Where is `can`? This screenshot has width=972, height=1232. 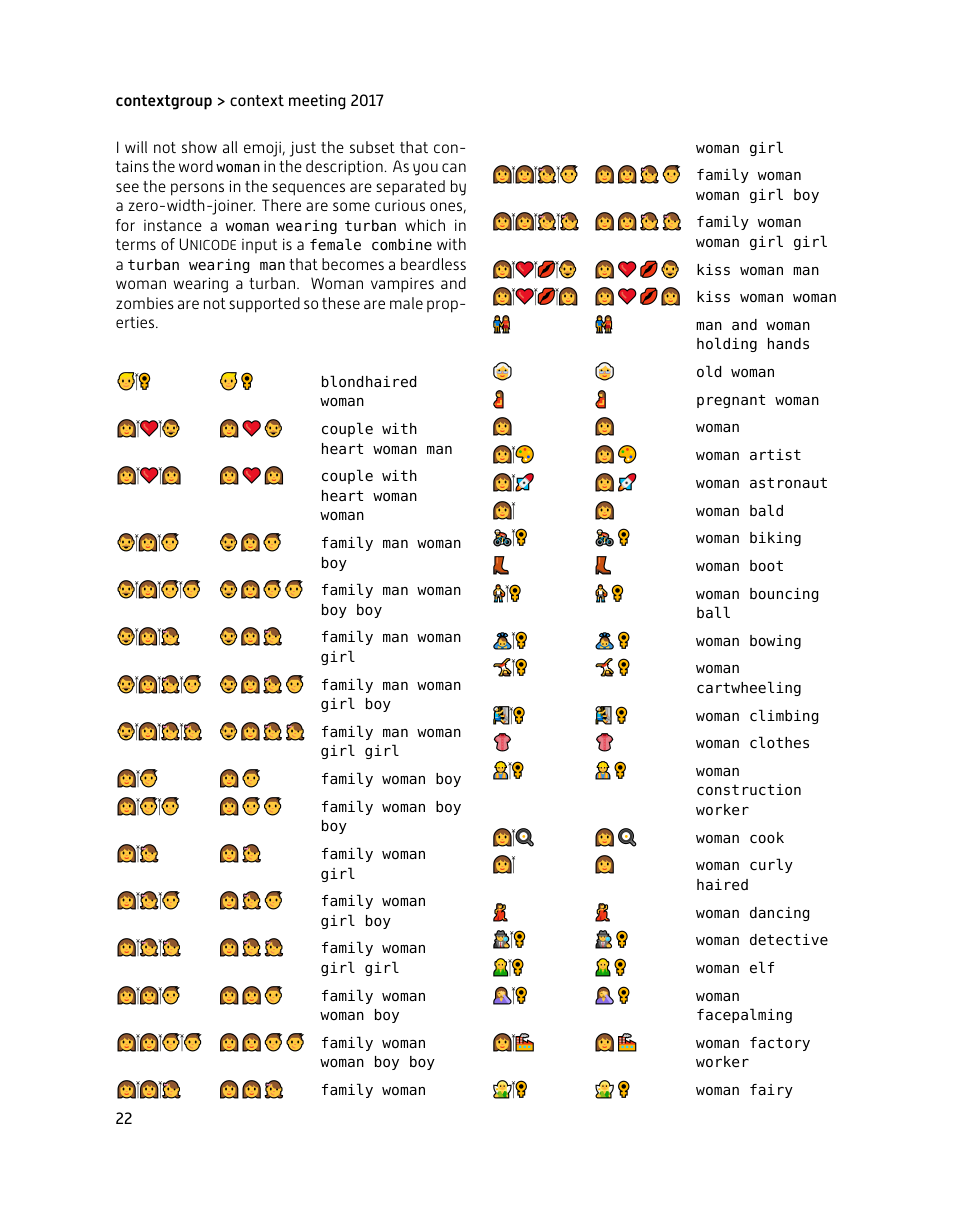
can is located at coordinates (454, 167).
